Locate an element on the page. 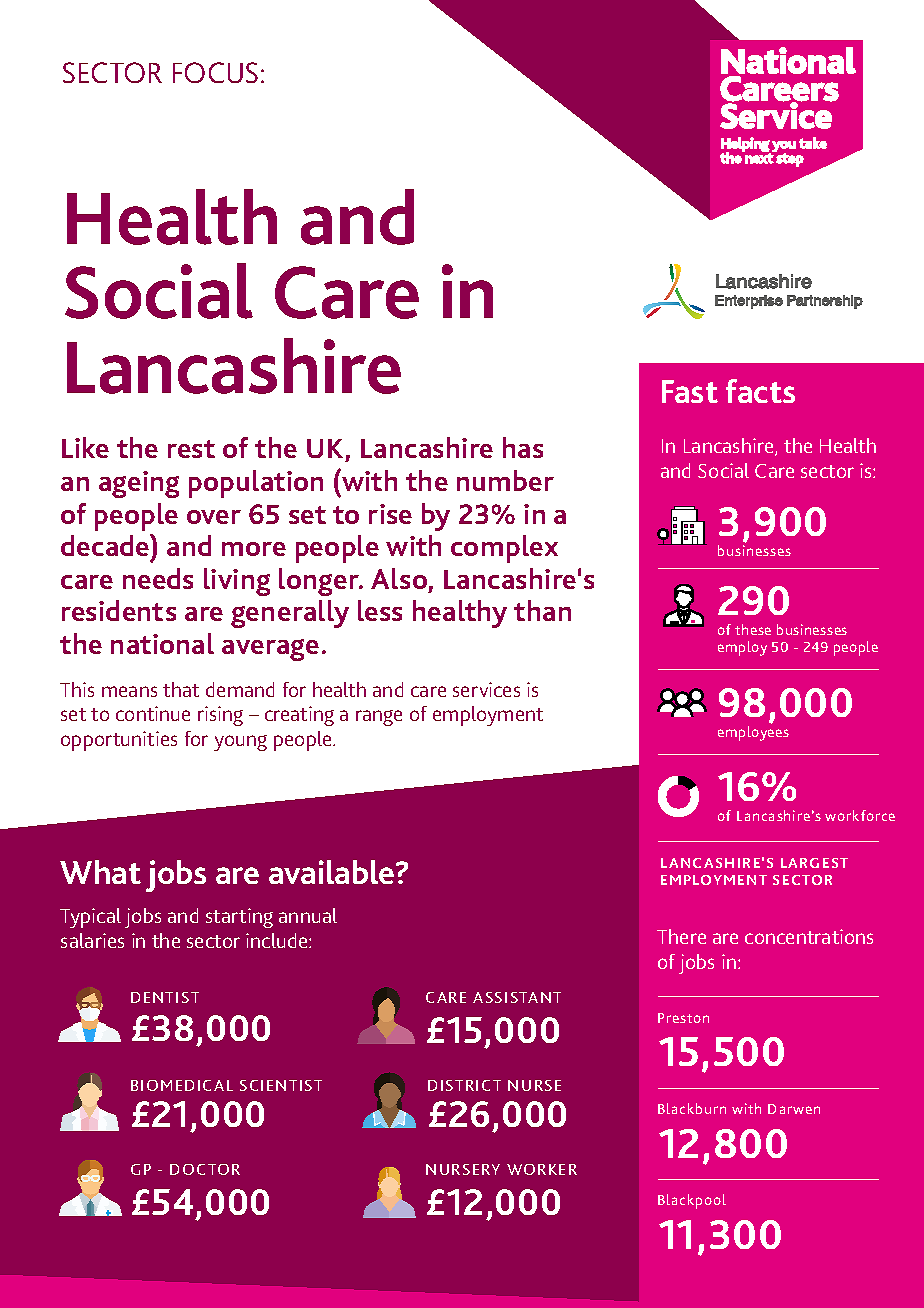 The image size is (924, 1308). facts is located at coordinates (760, 391).
